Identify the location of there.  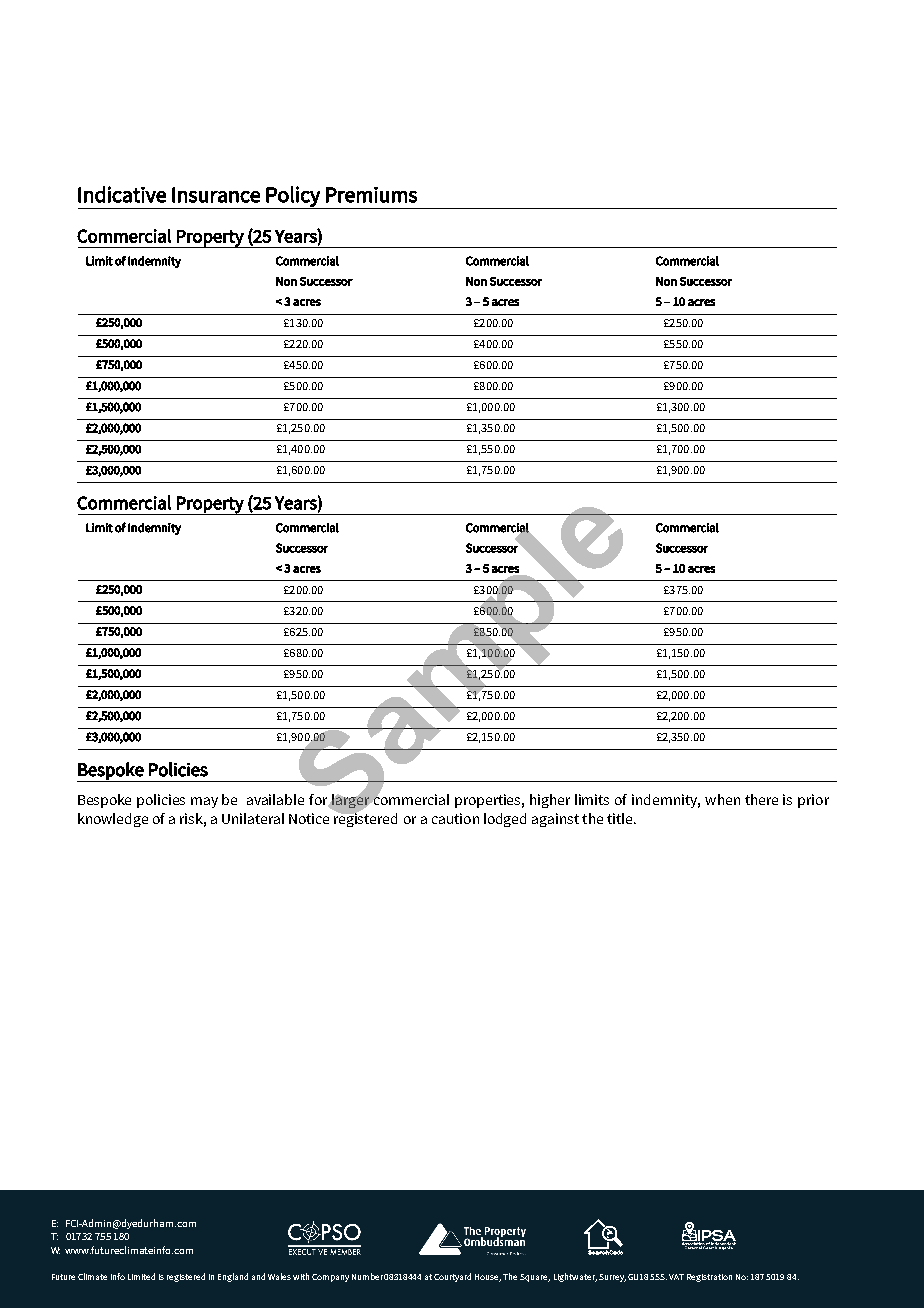
(761, 799).
